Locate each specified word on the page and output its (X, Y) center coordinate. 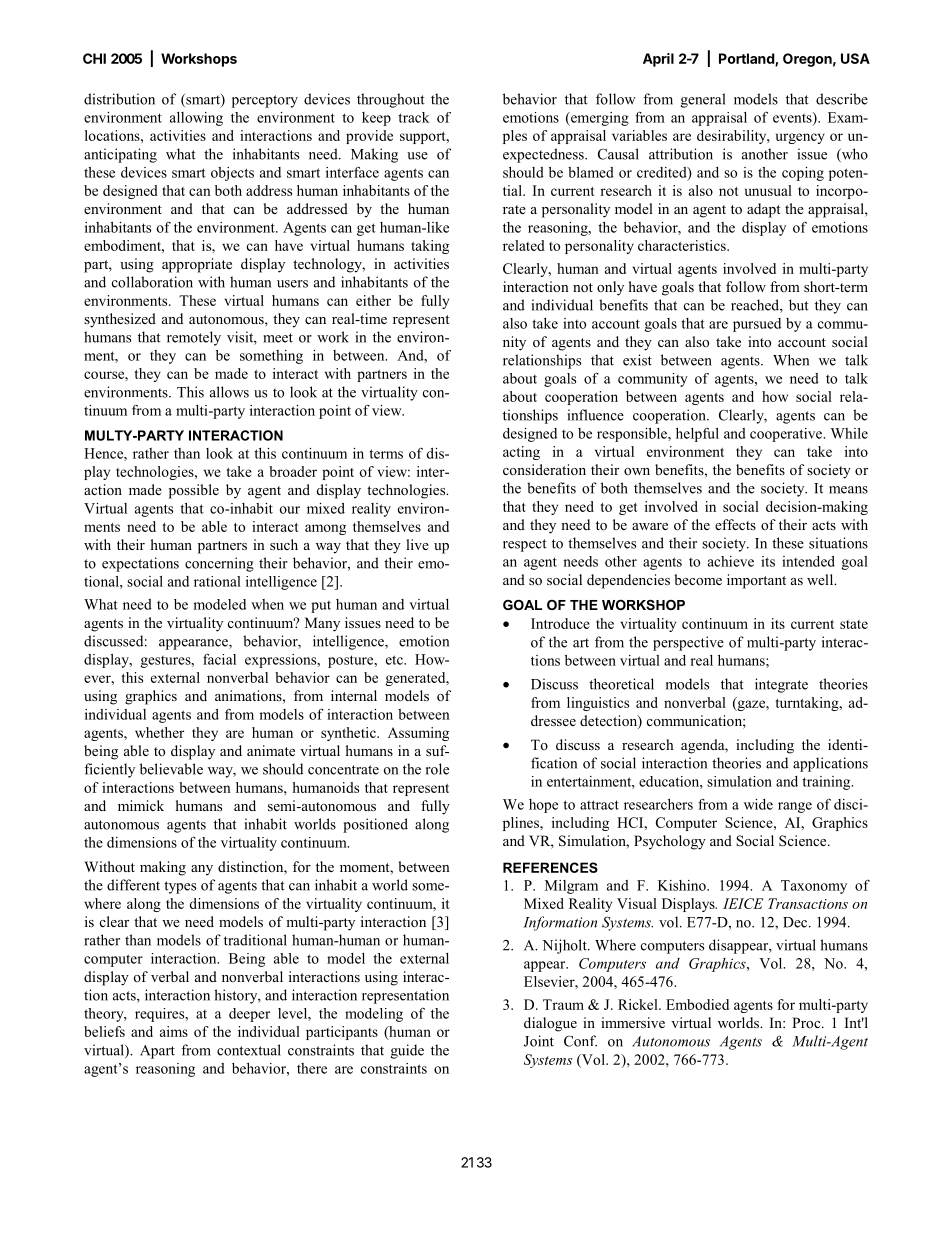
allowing (196, 119)
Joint (539, 1041)
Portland (747, 59)
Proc (807, 1022)
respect (525, 545)
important (756, 581)
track (413, 117)
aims (174, 1031)
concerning (219, 564)
